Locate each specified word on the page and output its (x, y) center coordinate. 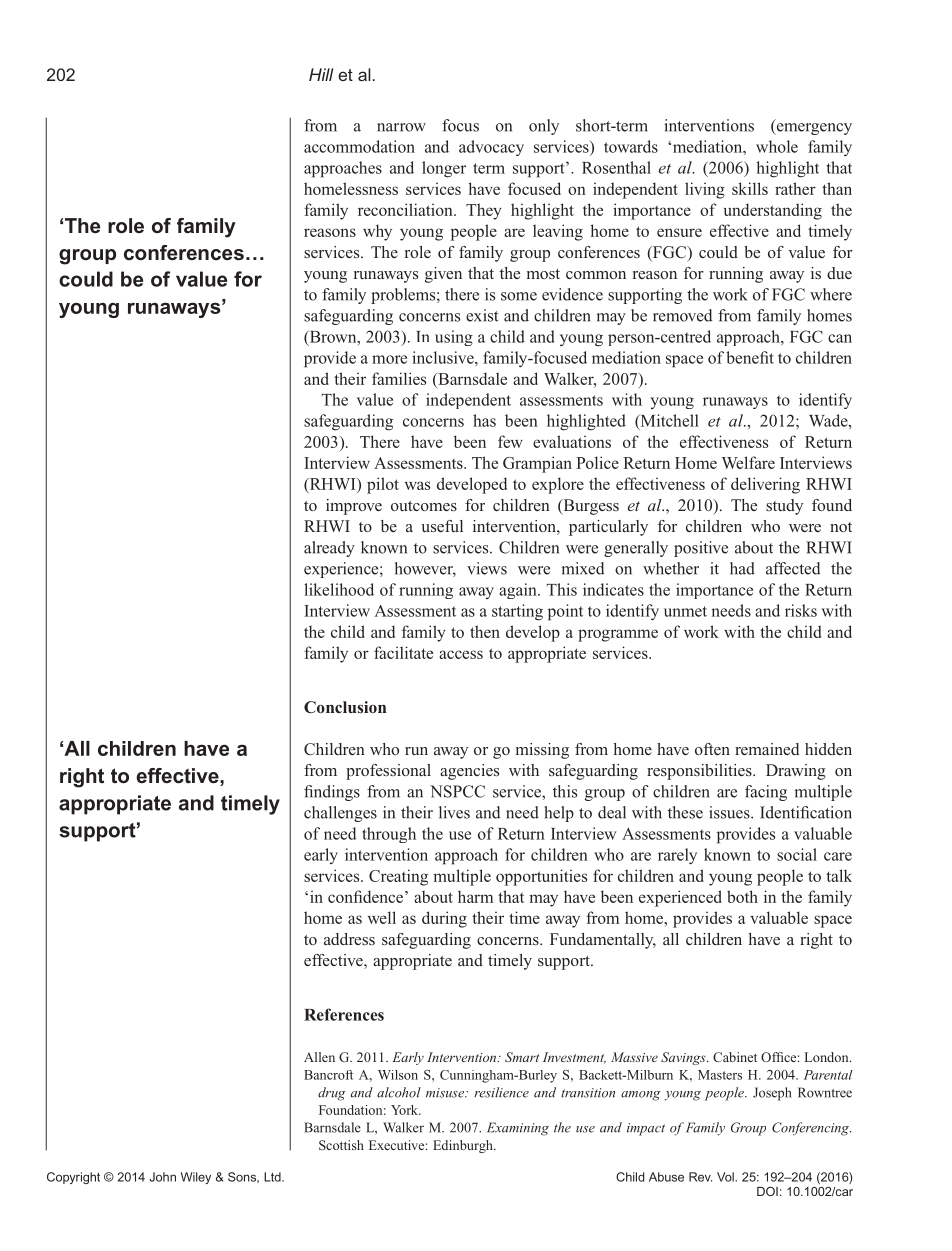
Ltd (273, 1177)
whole (777, 146)
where (831, 294)
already (329, 549)
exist (482, 315)
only (544, 127)
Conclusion (345, 707)
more (389, 359)
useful (442, 526)
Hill (321, 74)
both (742, 896)
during (444, 919)
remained (767, 749)
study (784, 507)
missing (542, 751)
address (349, 939)
